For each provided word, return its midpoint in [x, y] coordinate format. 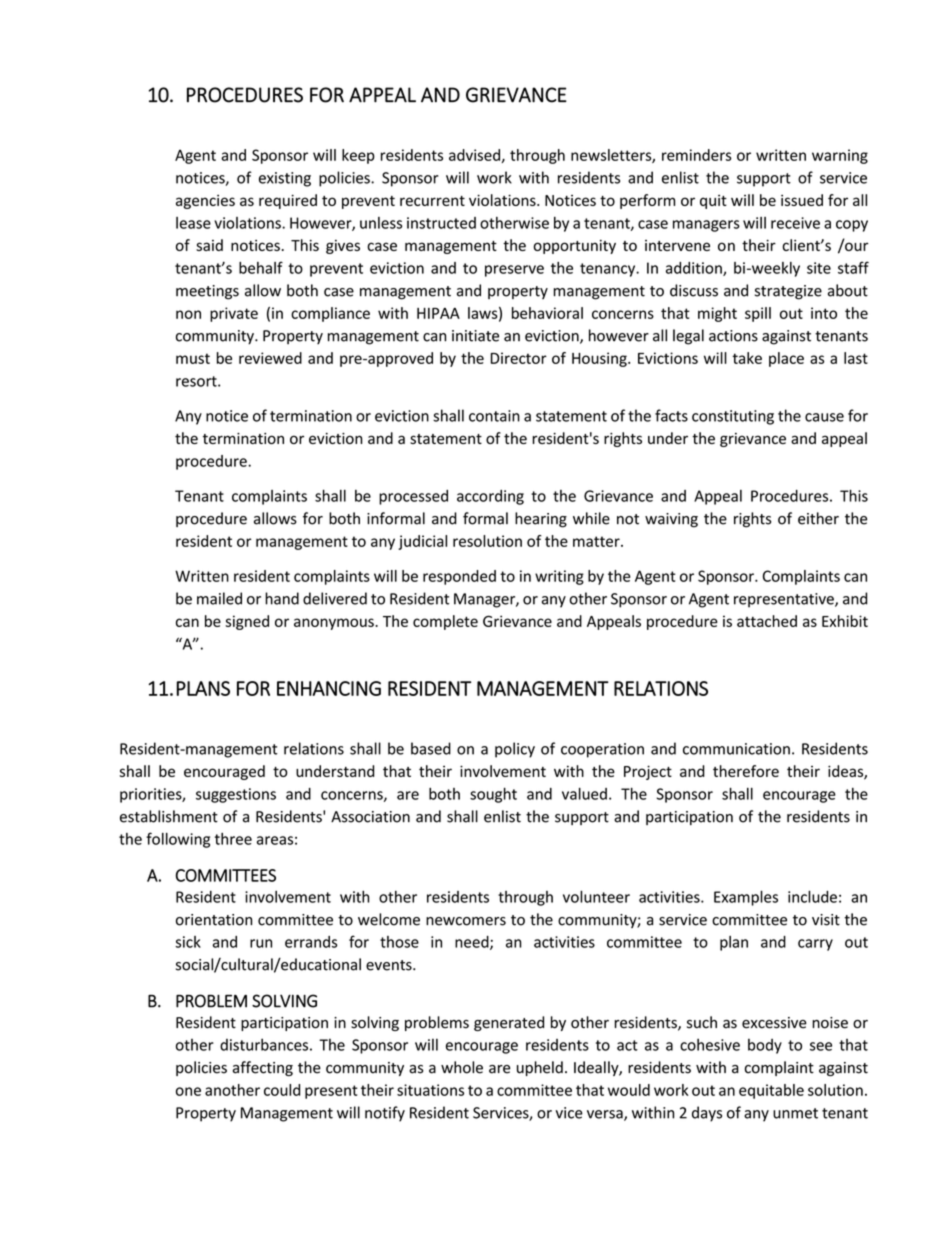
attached [767, 621]
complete [445, 622]
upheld [540, 1068]
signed [247, 622]
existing [285, 179]
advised [474, 155]
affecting [263, 1068]
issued [802, 200]
